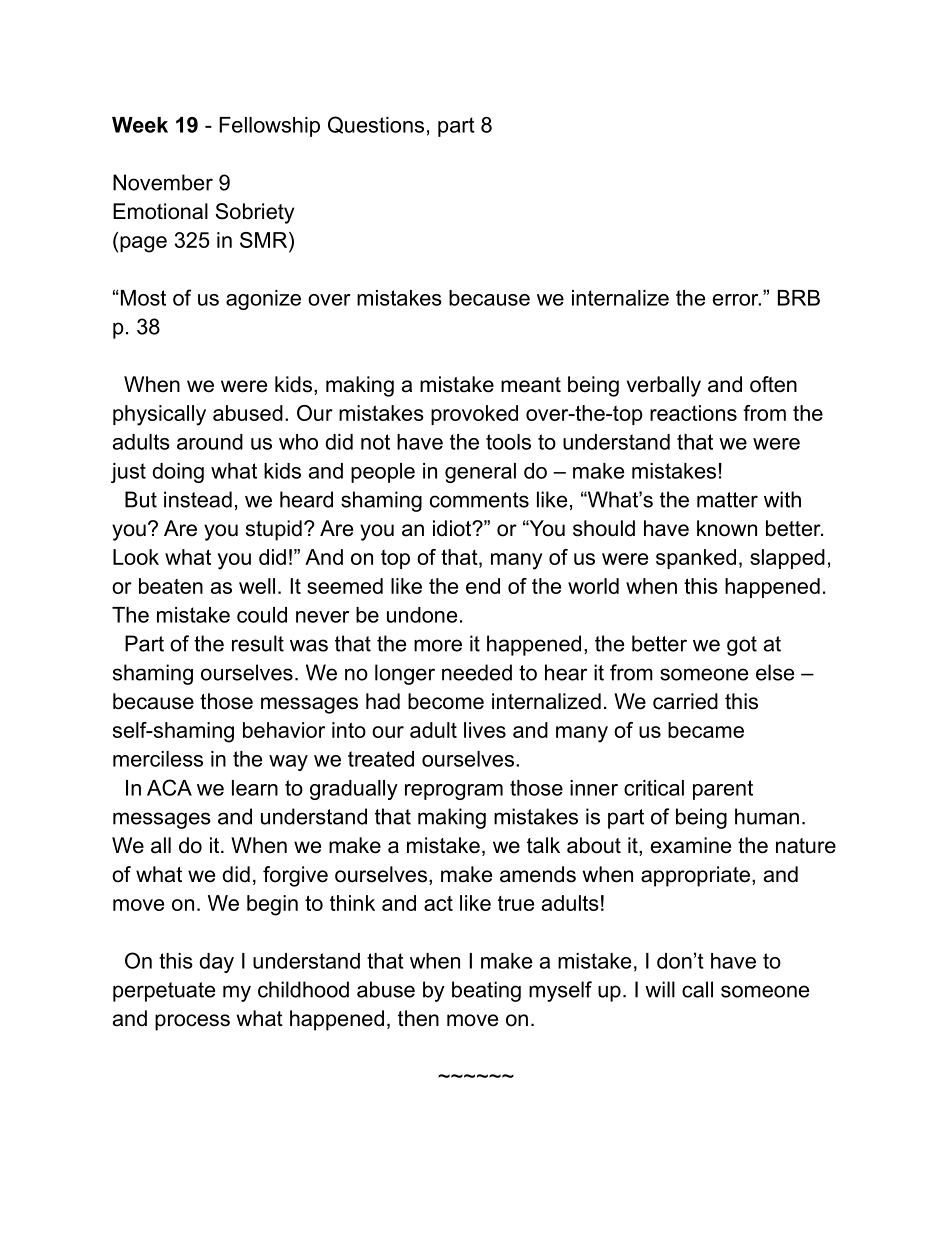 The height and width of the image is (1233, 952). I want to click on behavior, so click(284, 730).
